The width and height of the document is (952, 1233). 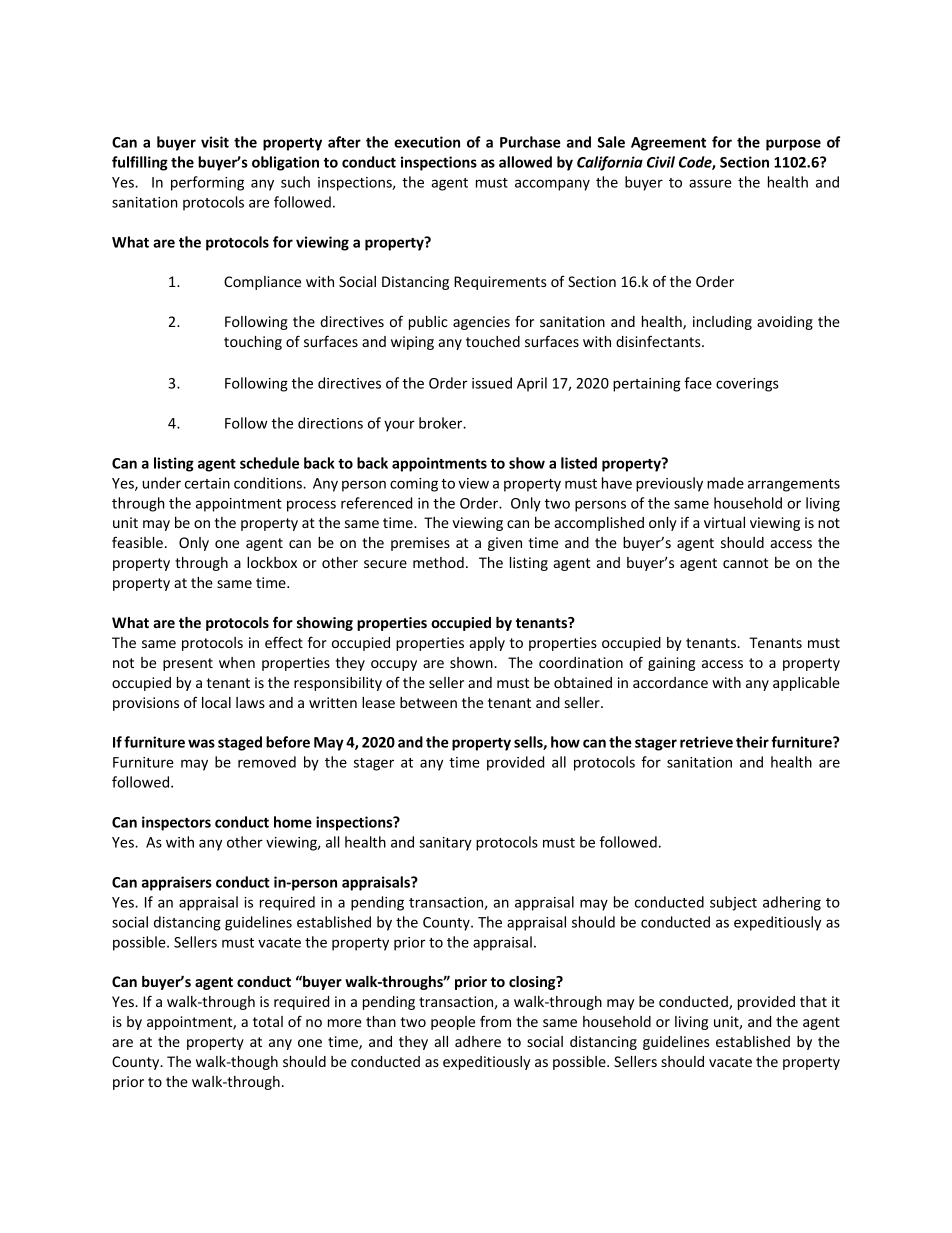 What do you see at coordinates (495, 1021) in the document?
I see `from` at bounding box center [495, 1021].
